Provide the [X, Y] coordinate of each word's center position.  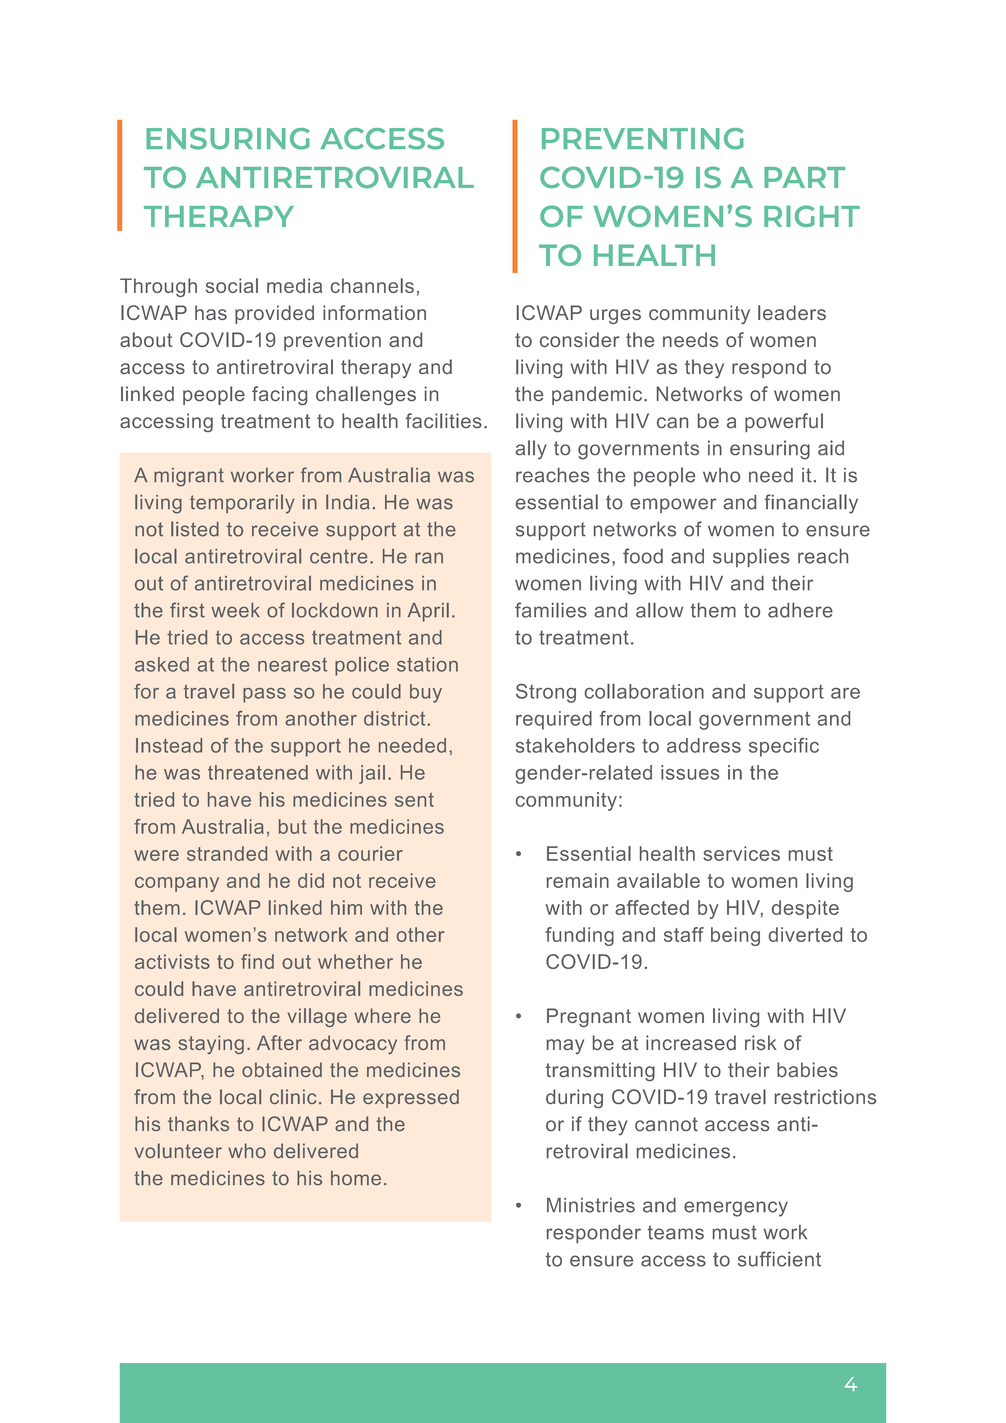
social [232, 285]
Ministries [591, 1205]
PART [804, 177]
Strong [546, 693]
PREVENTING [643, 139]
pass [264, 695]
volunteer [178, 1150]
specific [784, 747]
